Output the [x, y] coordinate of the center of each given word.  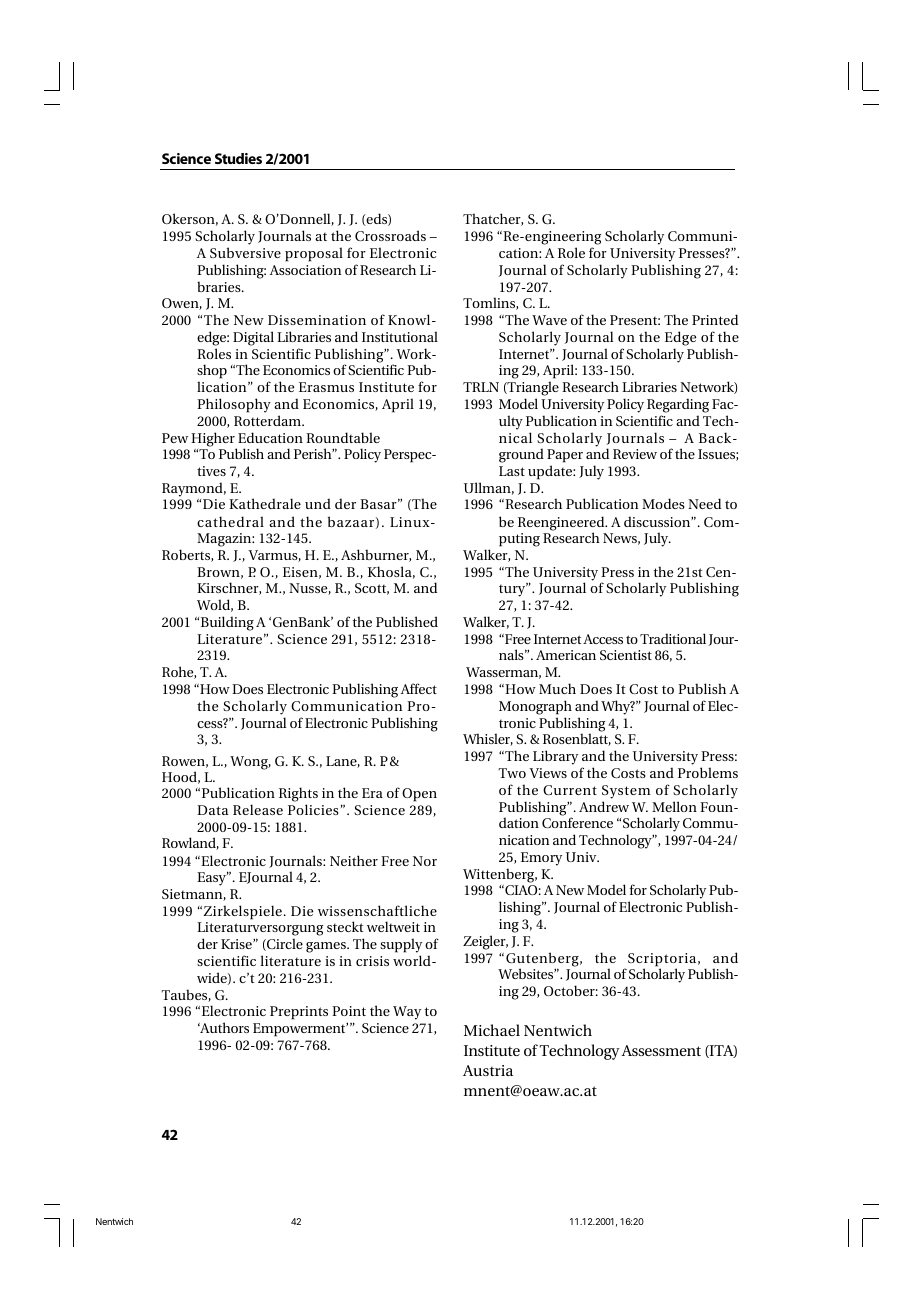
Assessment [661, 1050]
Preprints [299, 1013]
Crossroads [390, 235]
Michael [492, 1030]
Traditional [674, 639]
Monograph [535, 707]
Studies [238, 158]
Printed [715, 319]
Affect [419, 688]
